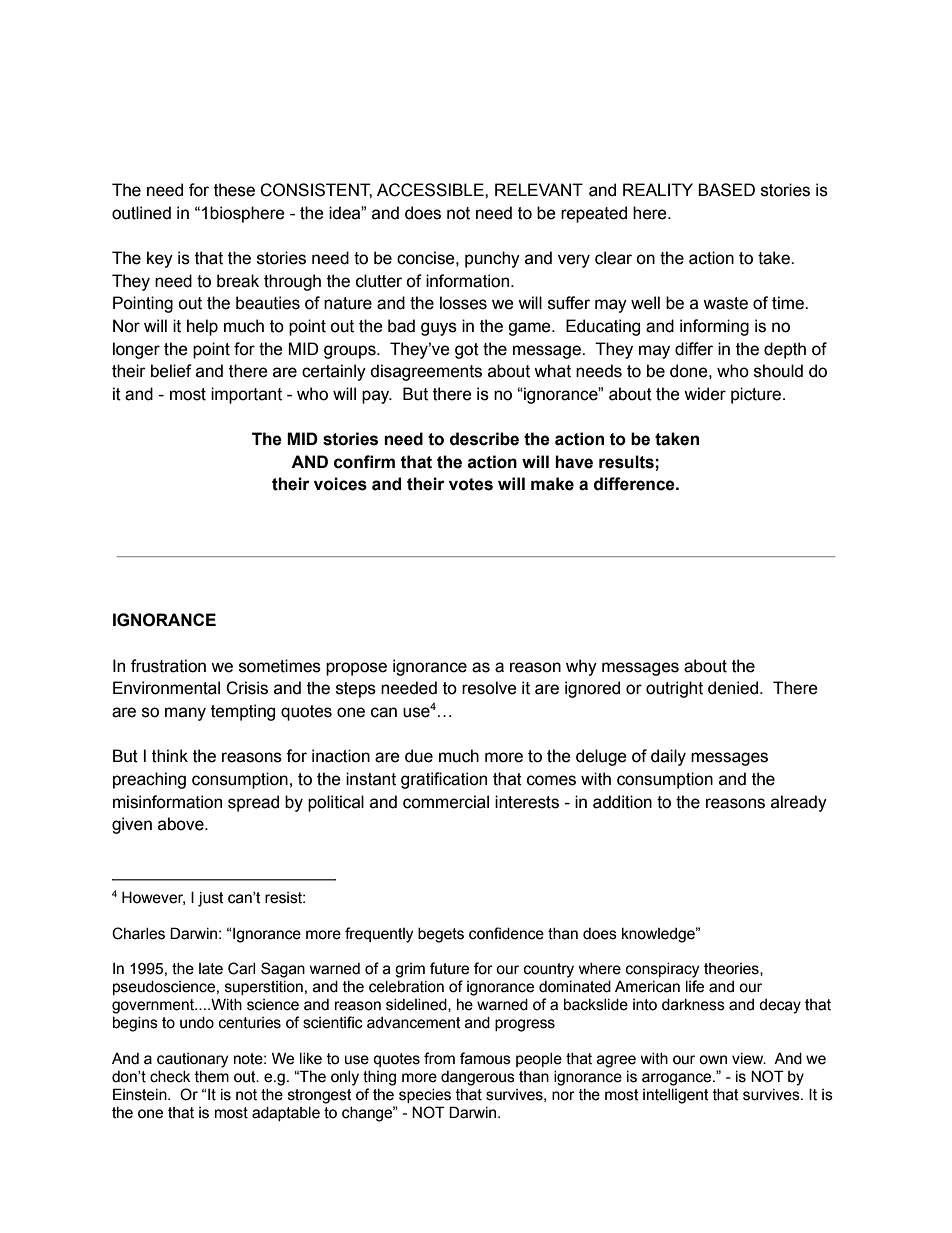 This screenshot has width=952, height=1233. Describe the element at coordinates (446, 802) in the screenshot. I see `commercial` at that location.
